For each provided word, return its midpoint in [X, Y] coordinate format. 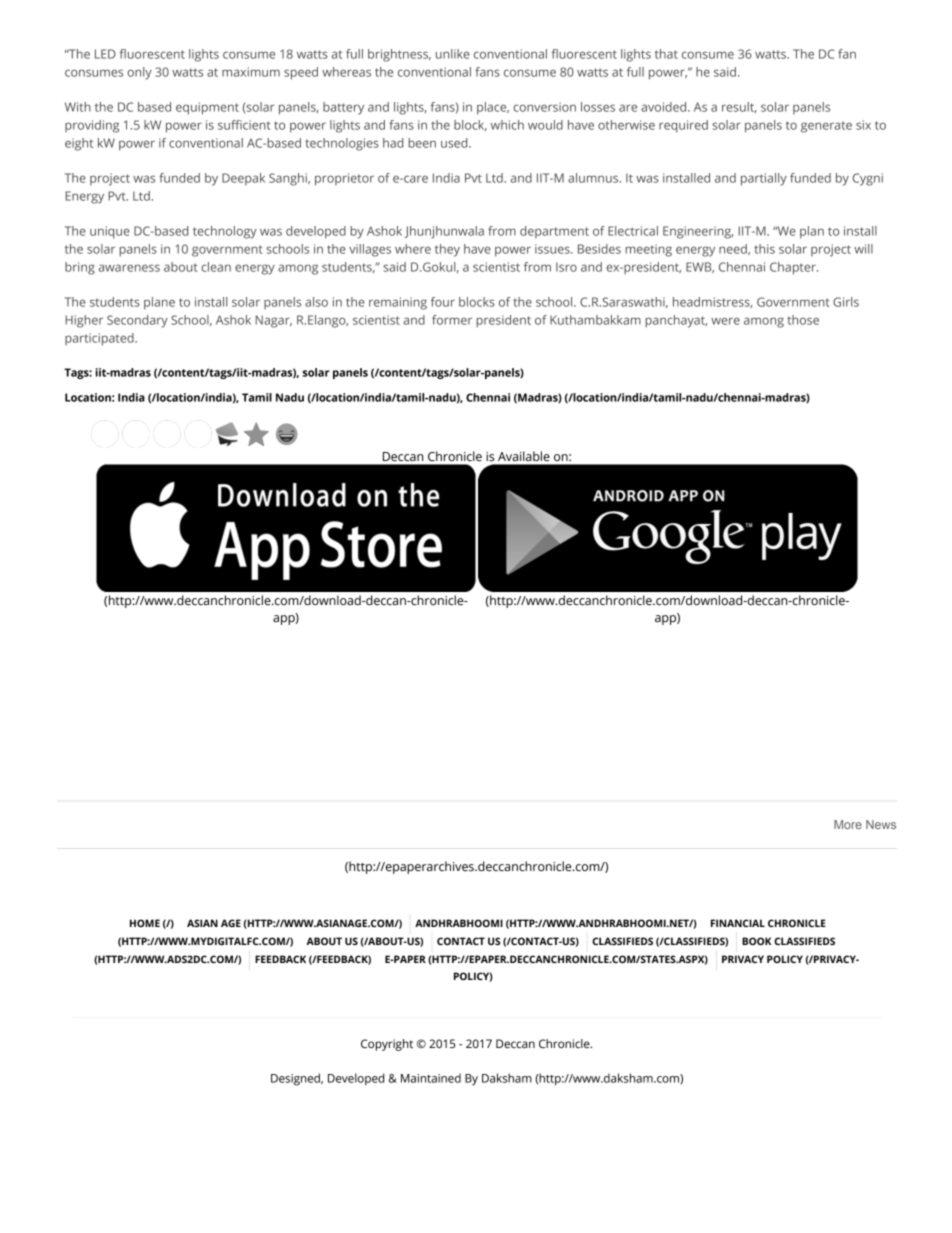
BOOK [756, 941]
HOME [145, 923]
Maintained [431, 1078]
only [139, 73]
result [739, 107]
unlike [453, 54]
